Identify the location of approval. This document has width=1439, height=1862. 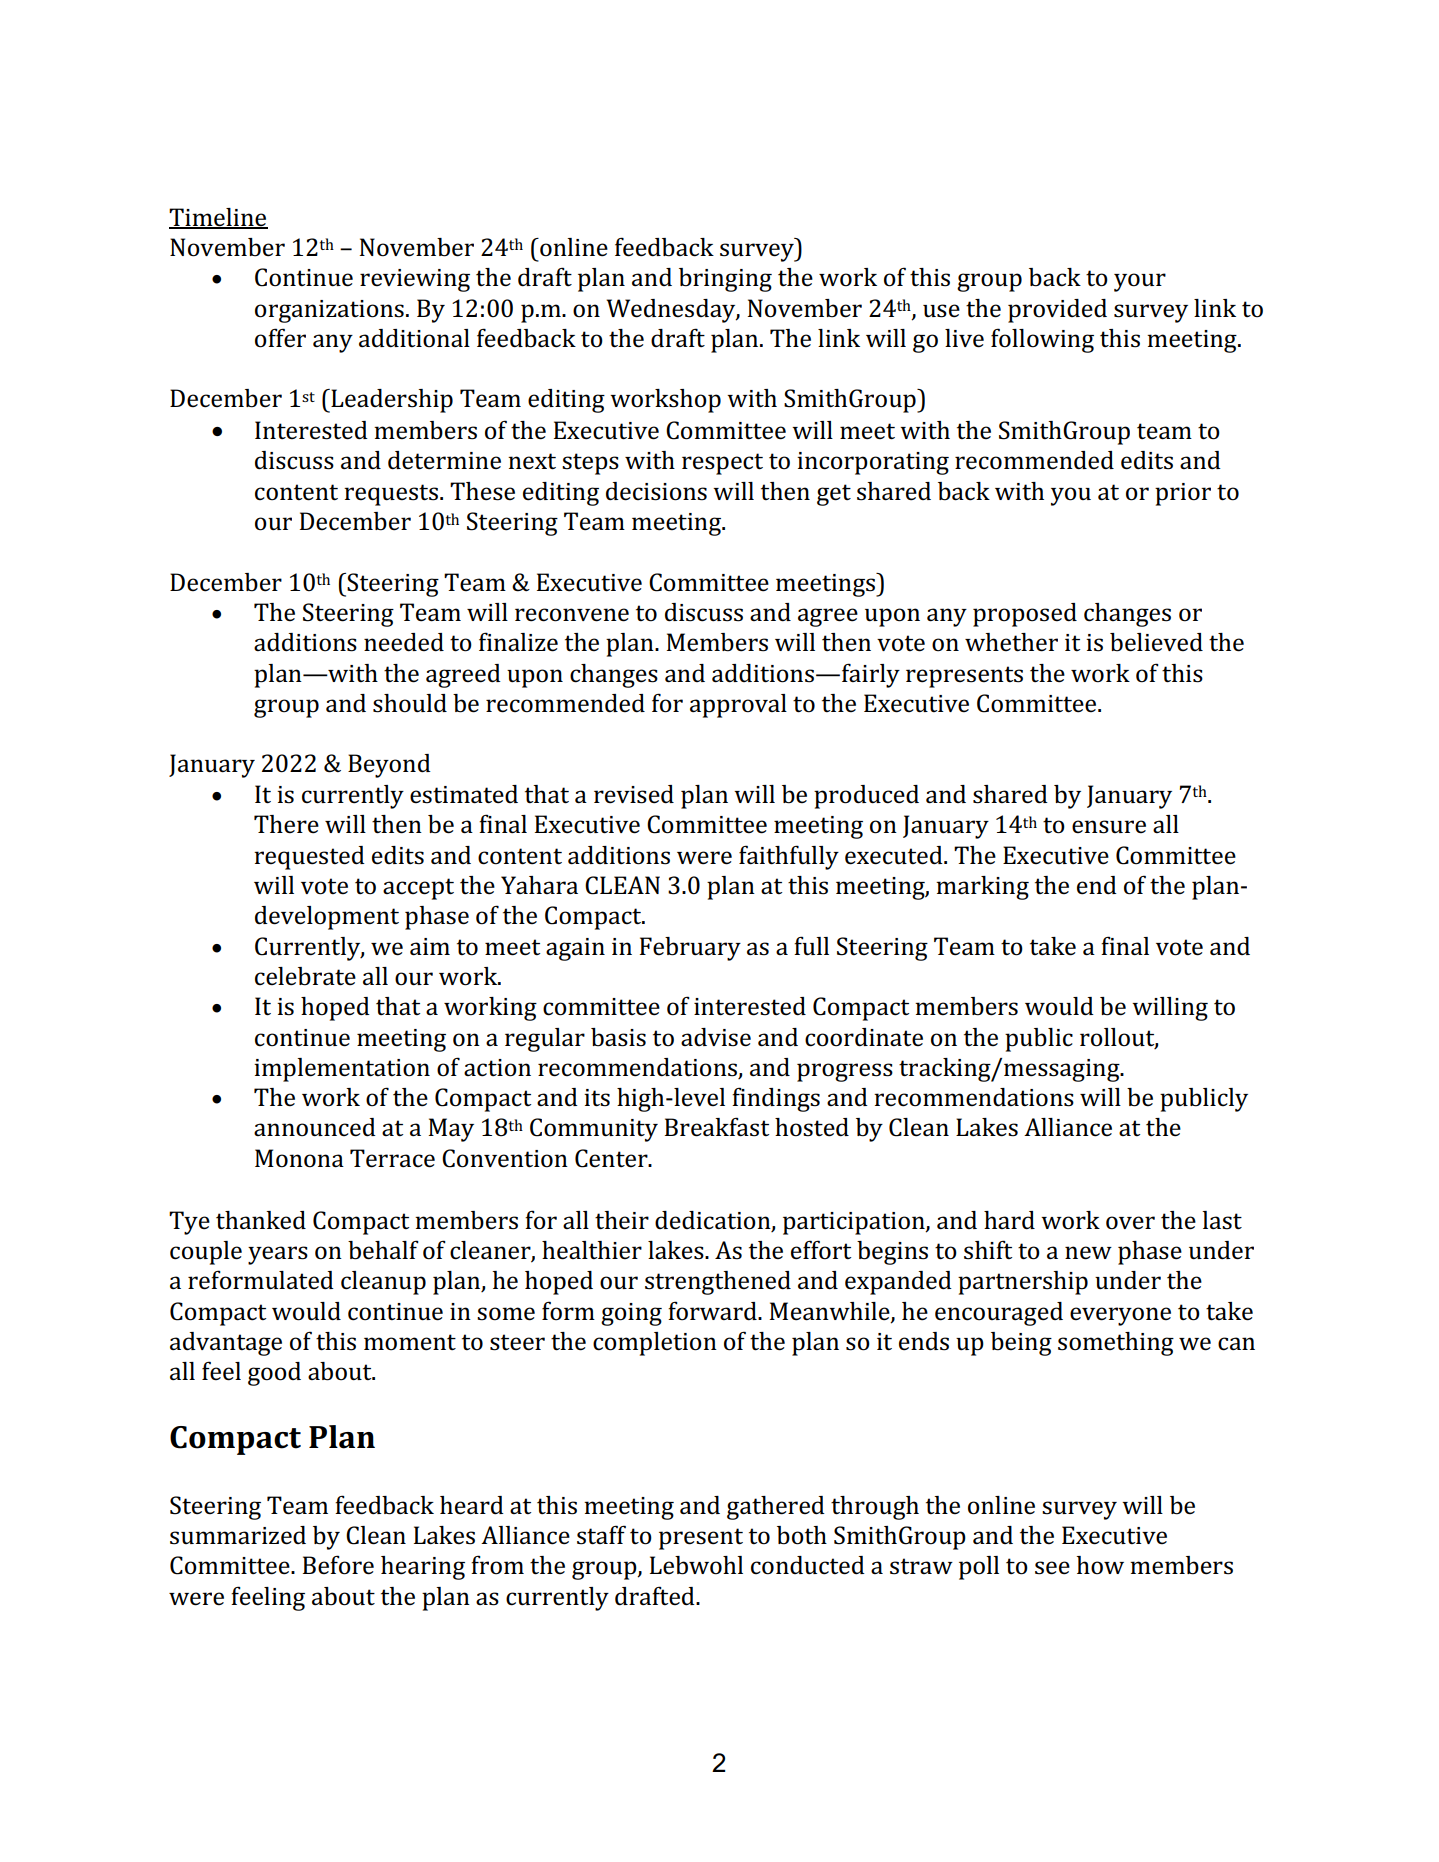
(738, 706).
